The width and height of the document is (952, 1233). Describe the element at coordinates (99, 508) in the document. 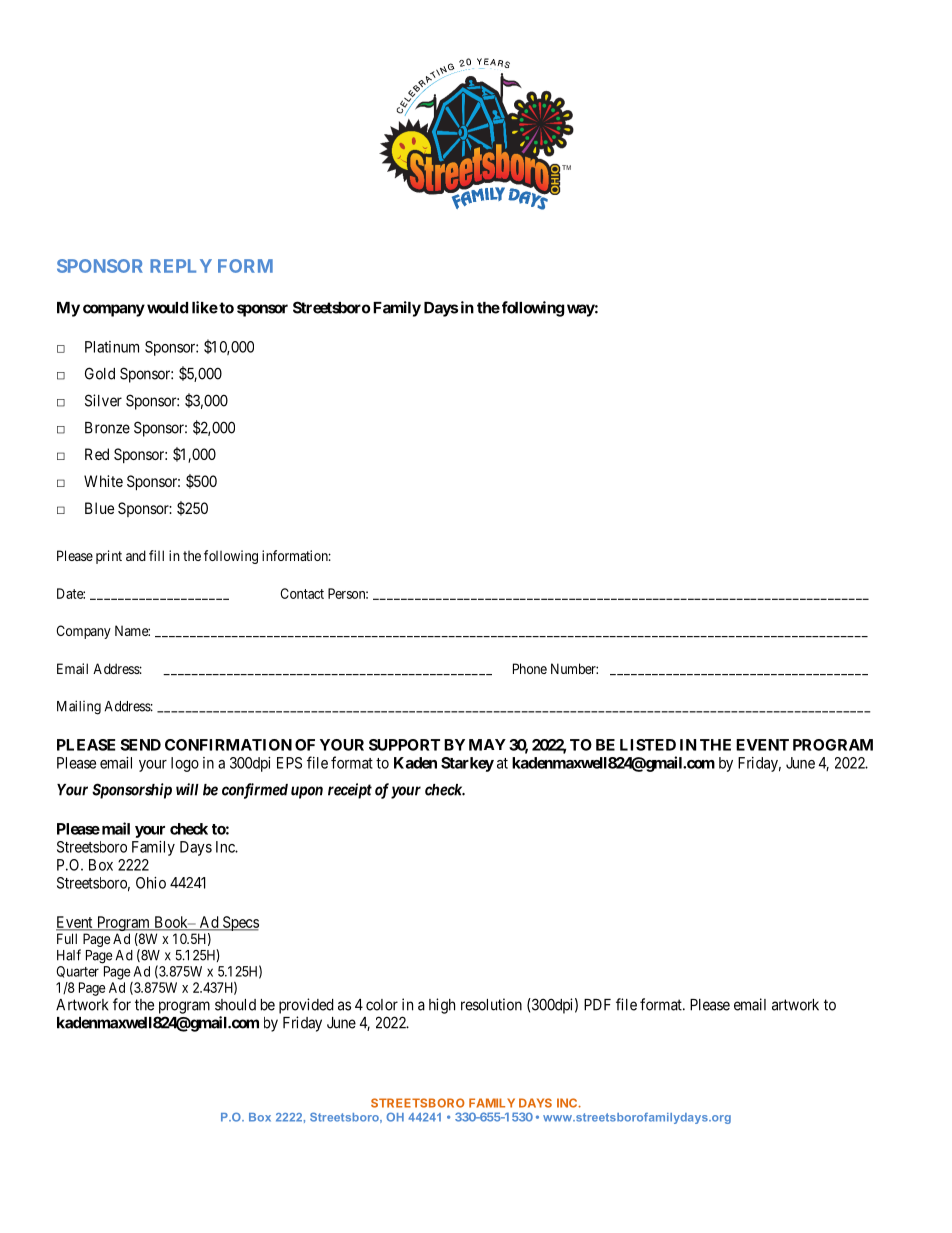

I see `Blue` at that location.
